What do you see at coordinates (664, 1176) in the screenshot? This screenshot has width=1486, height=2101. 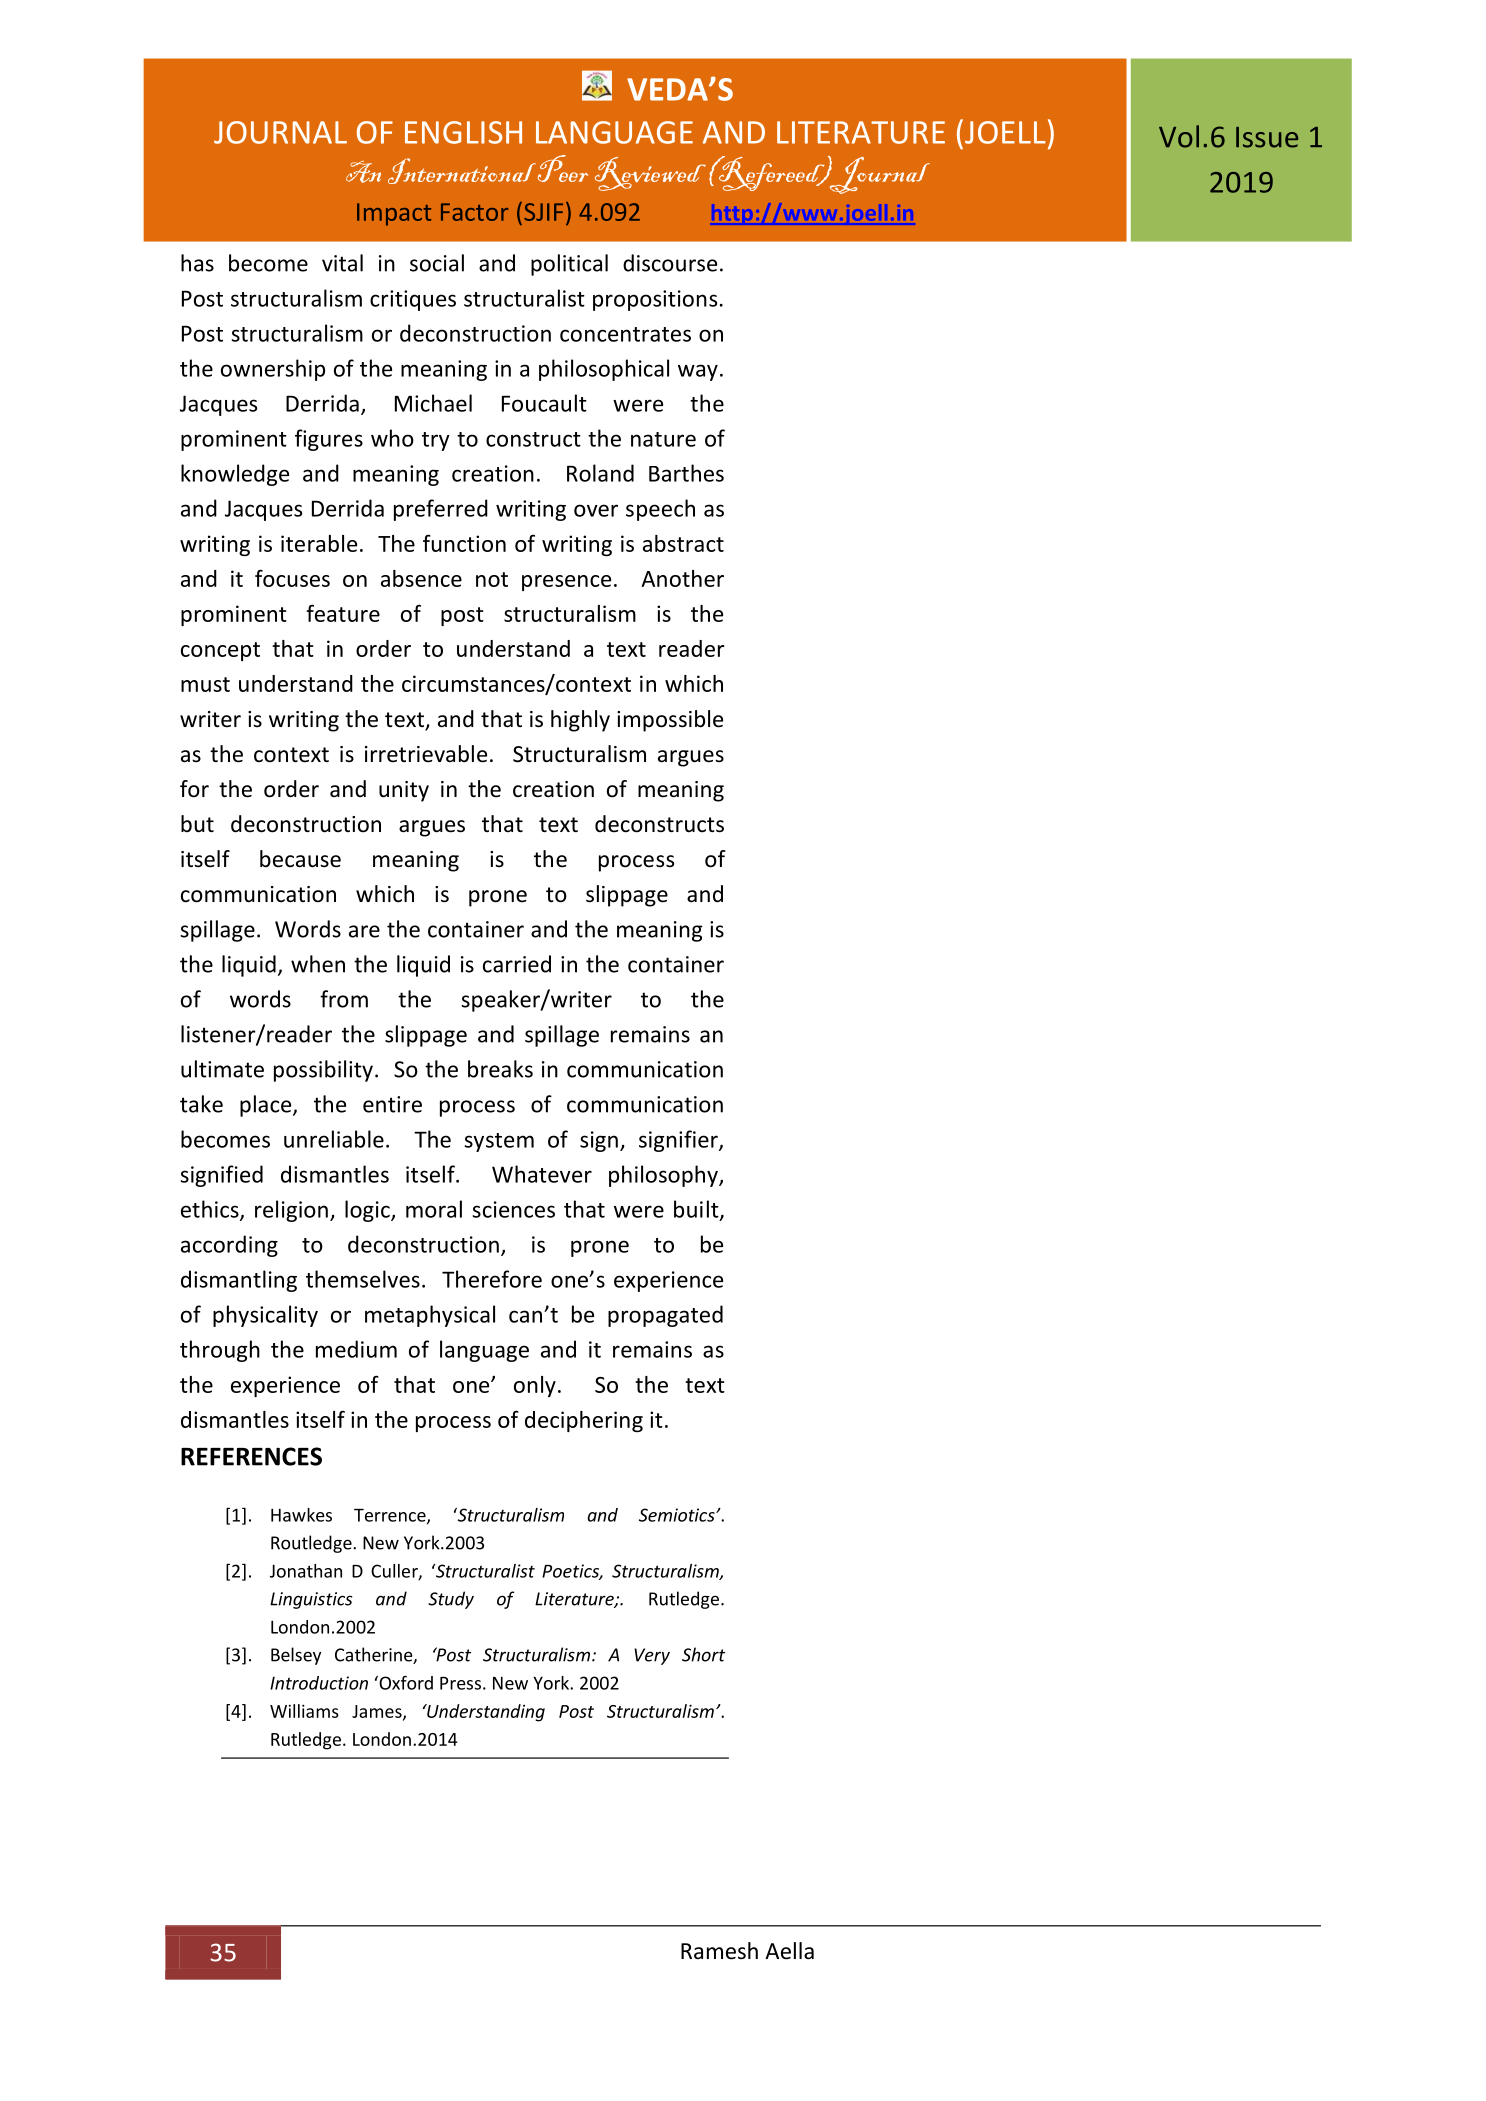 I see `philosophy` at bounding box center [664, 1176].
